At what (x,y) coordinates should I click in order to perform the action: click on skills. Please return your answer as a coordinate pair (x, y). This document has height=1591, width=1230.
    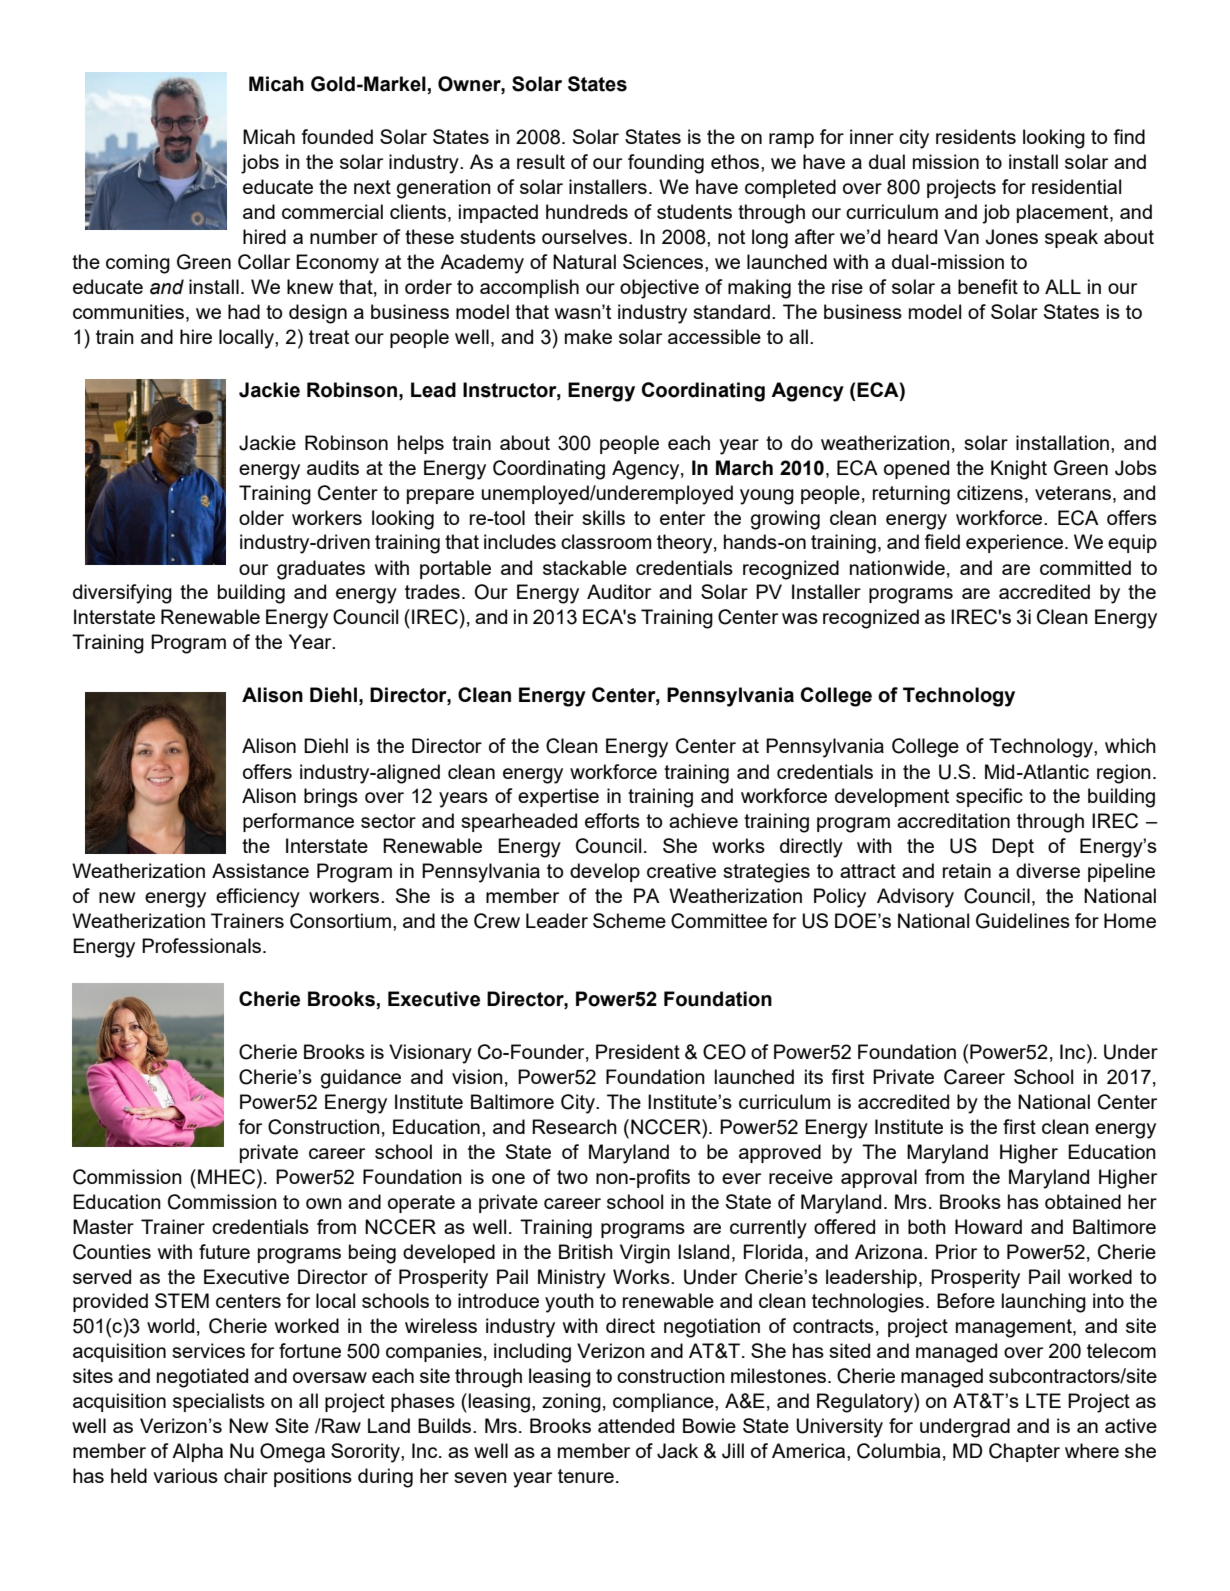
    Looking at the image, I should click on (603, 517).
